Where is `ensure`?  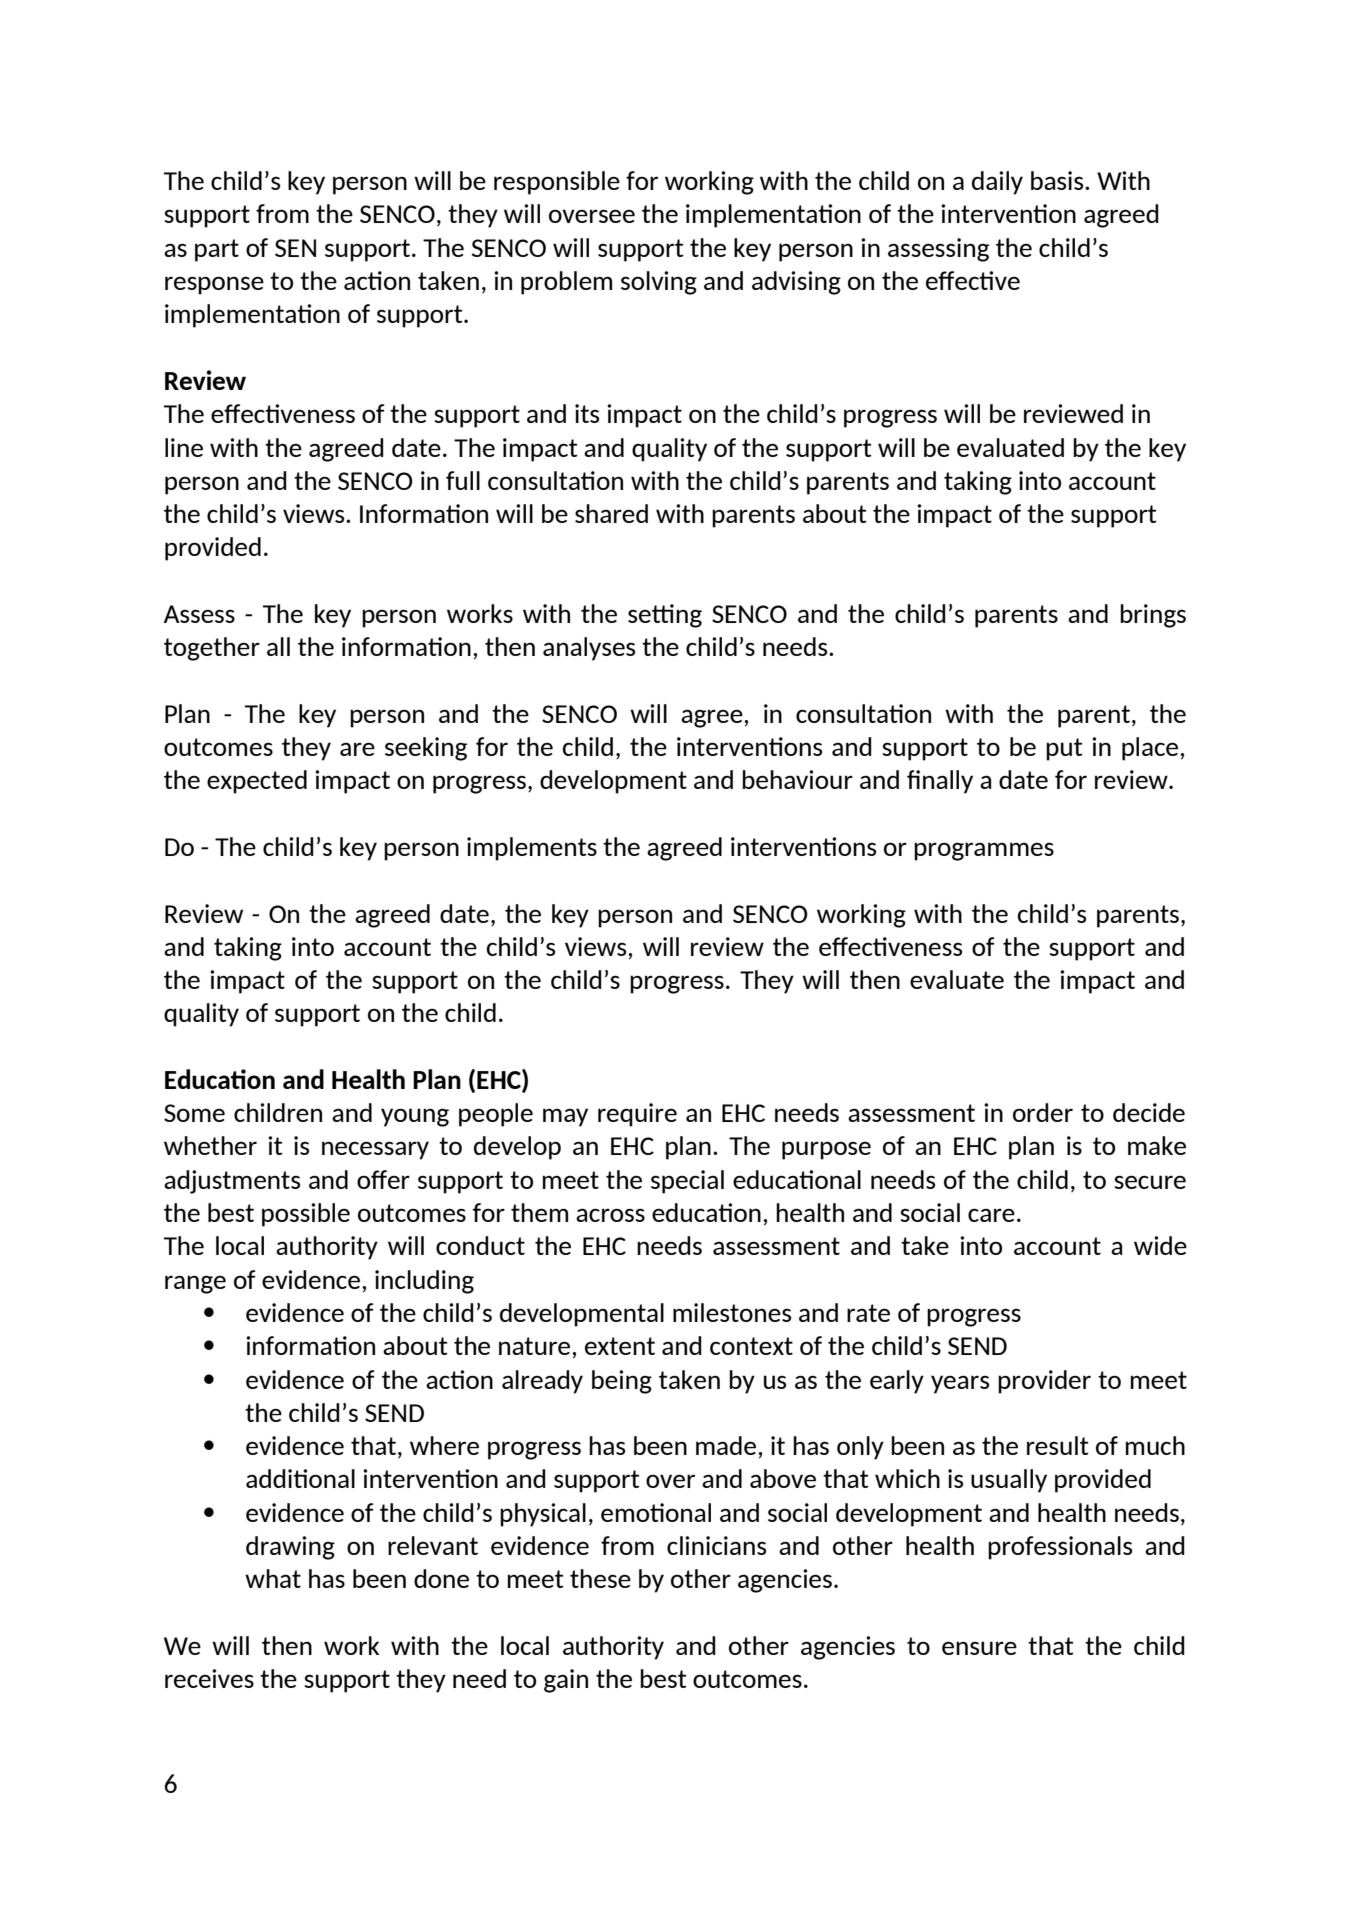
ensure is located at coordinates (979, 1648).
